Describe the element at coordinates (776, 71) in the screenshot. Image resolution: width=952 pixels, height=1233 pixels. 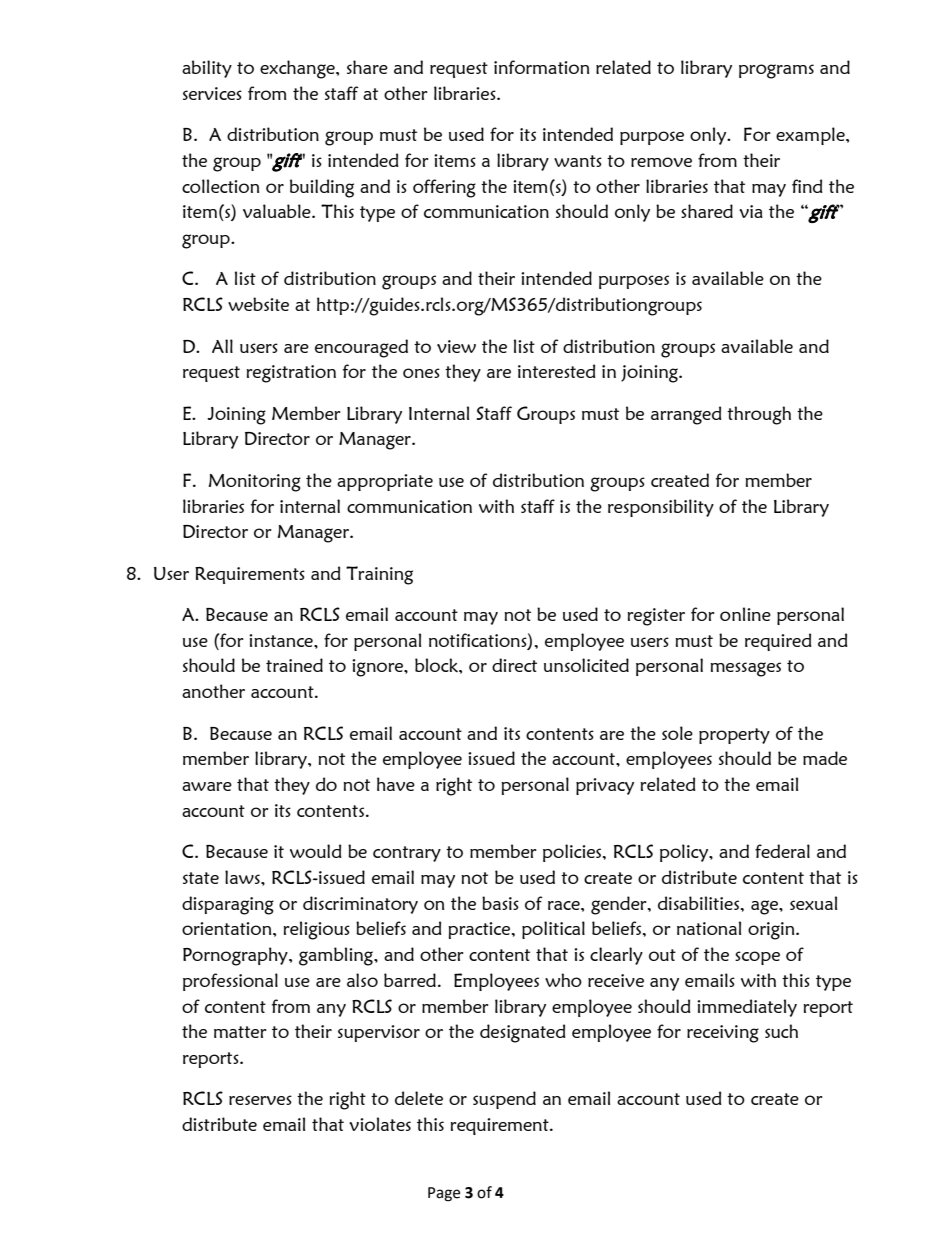
I see `programs` at that location.
